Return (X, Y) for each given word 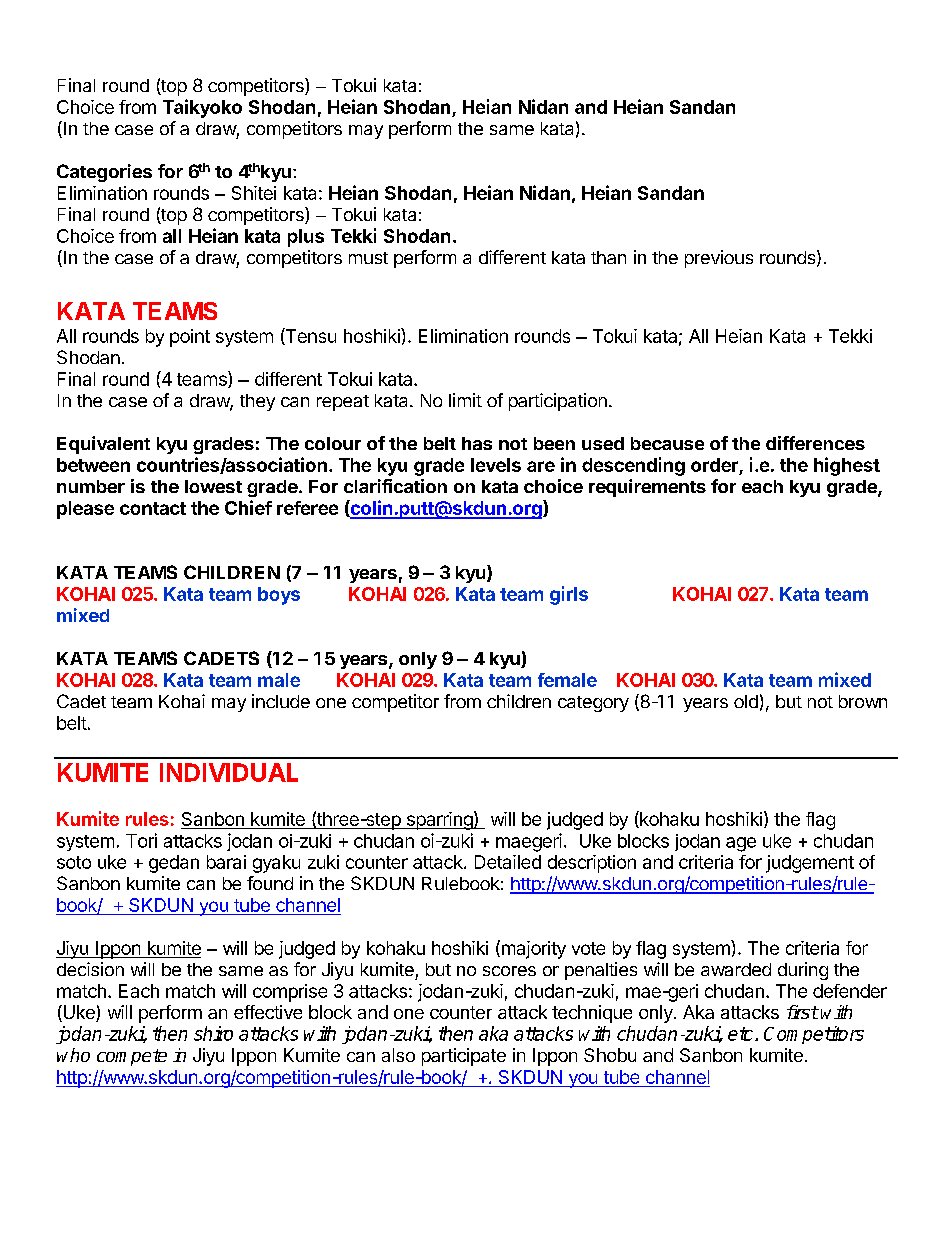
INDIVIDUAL (229, 772)
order (715, 466)
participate (464, 1057)
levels (496, 465)
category (593, 704)
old (746, 701)
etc (742, 1034)
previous (719, 259)
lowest (213, 486)
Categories (104, 173)
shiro (213, 1033)
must (368, 258)
